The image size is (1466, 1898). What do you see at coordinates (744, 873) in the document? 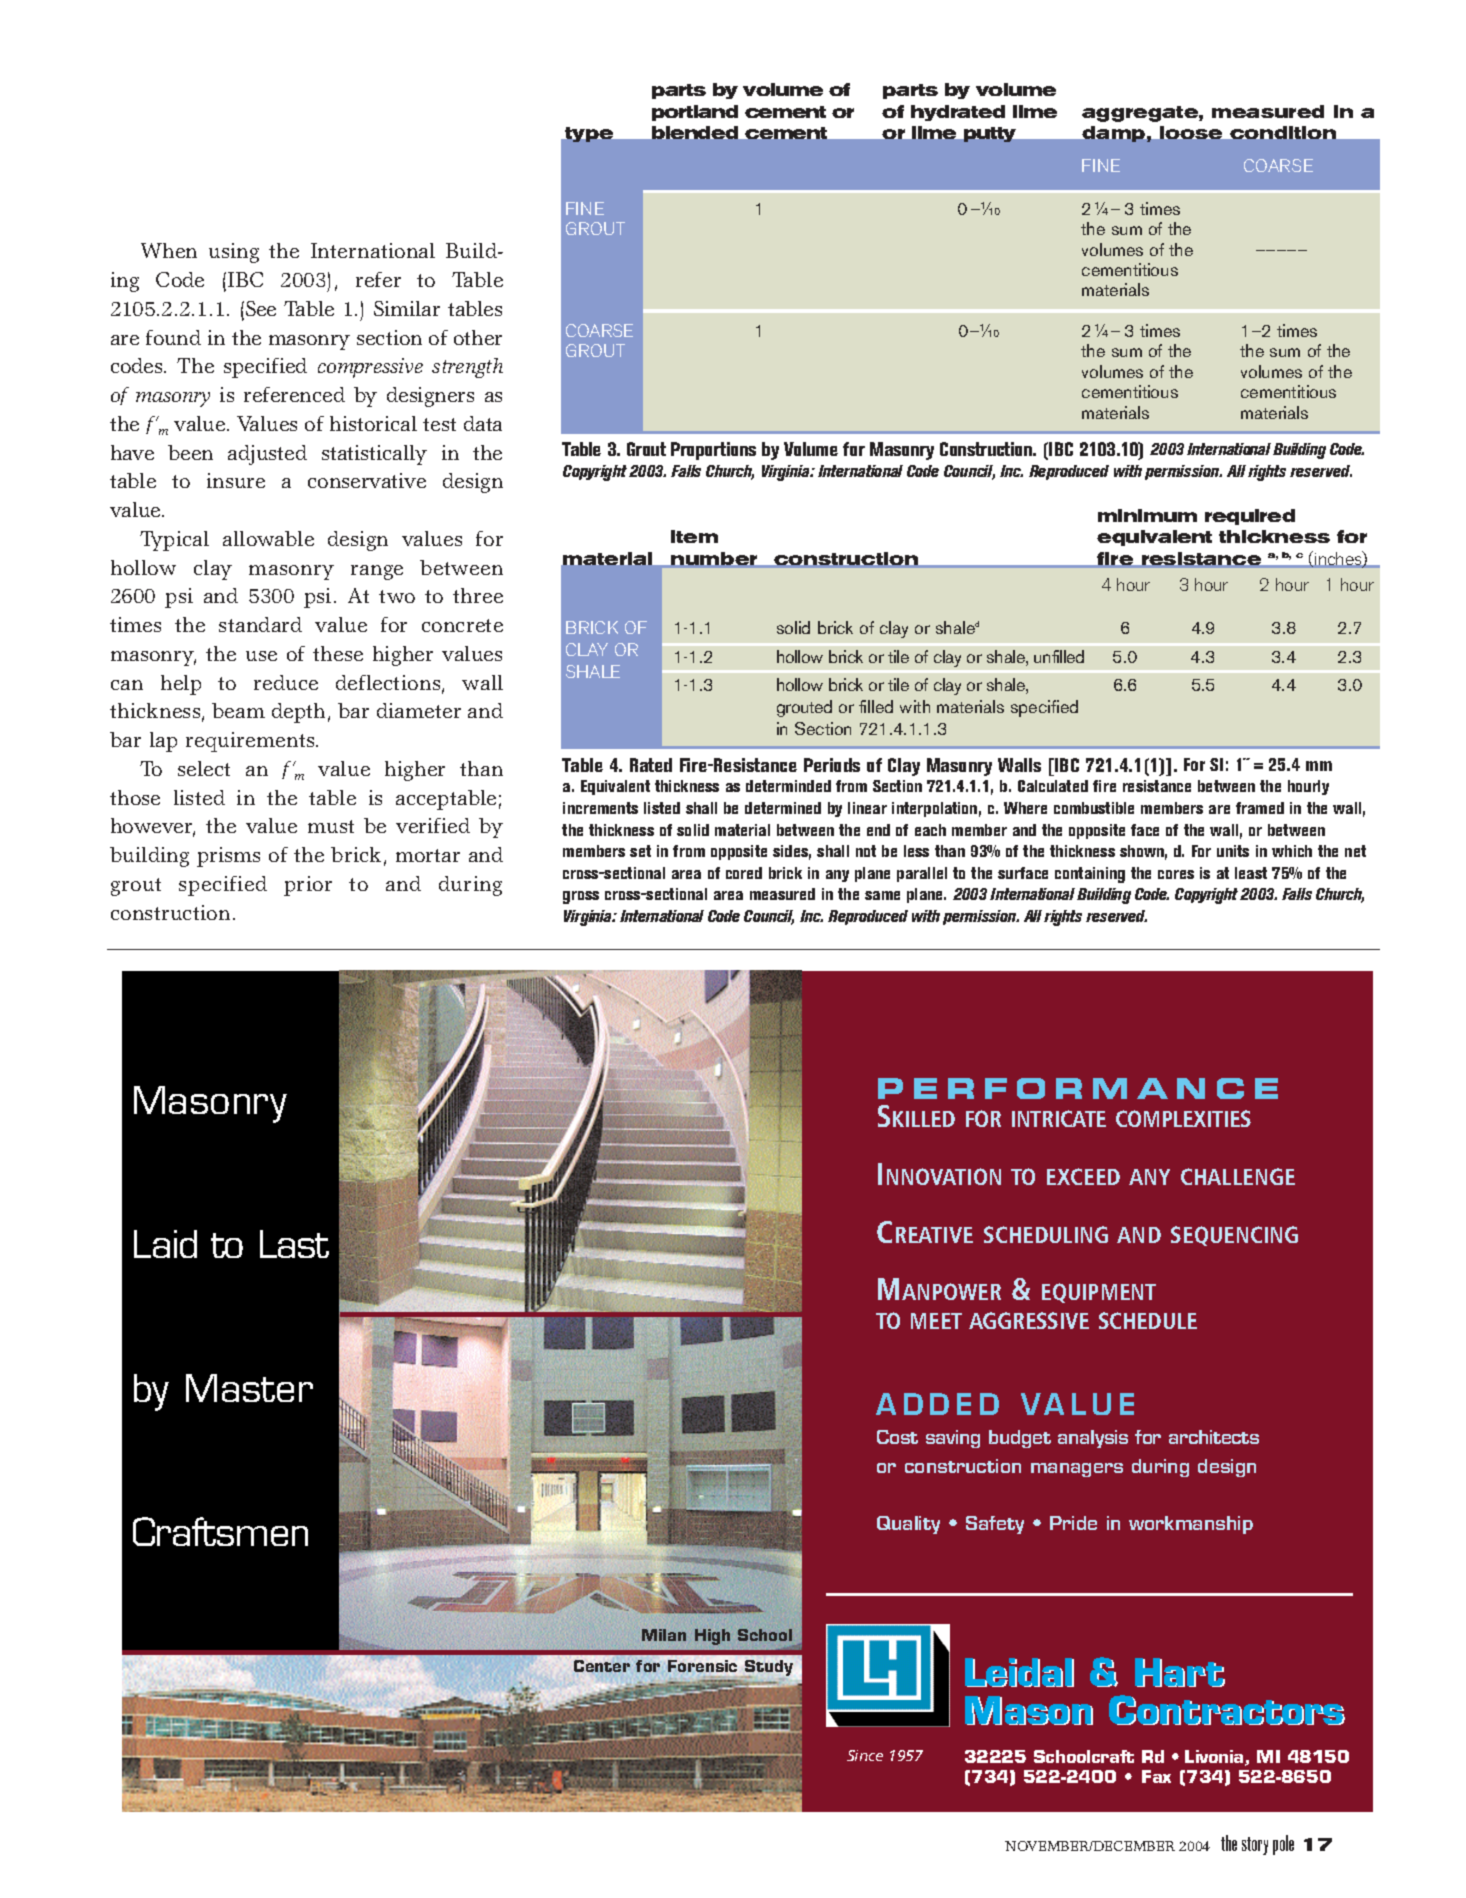
I see `cored` at bounding box center [744, 873].
